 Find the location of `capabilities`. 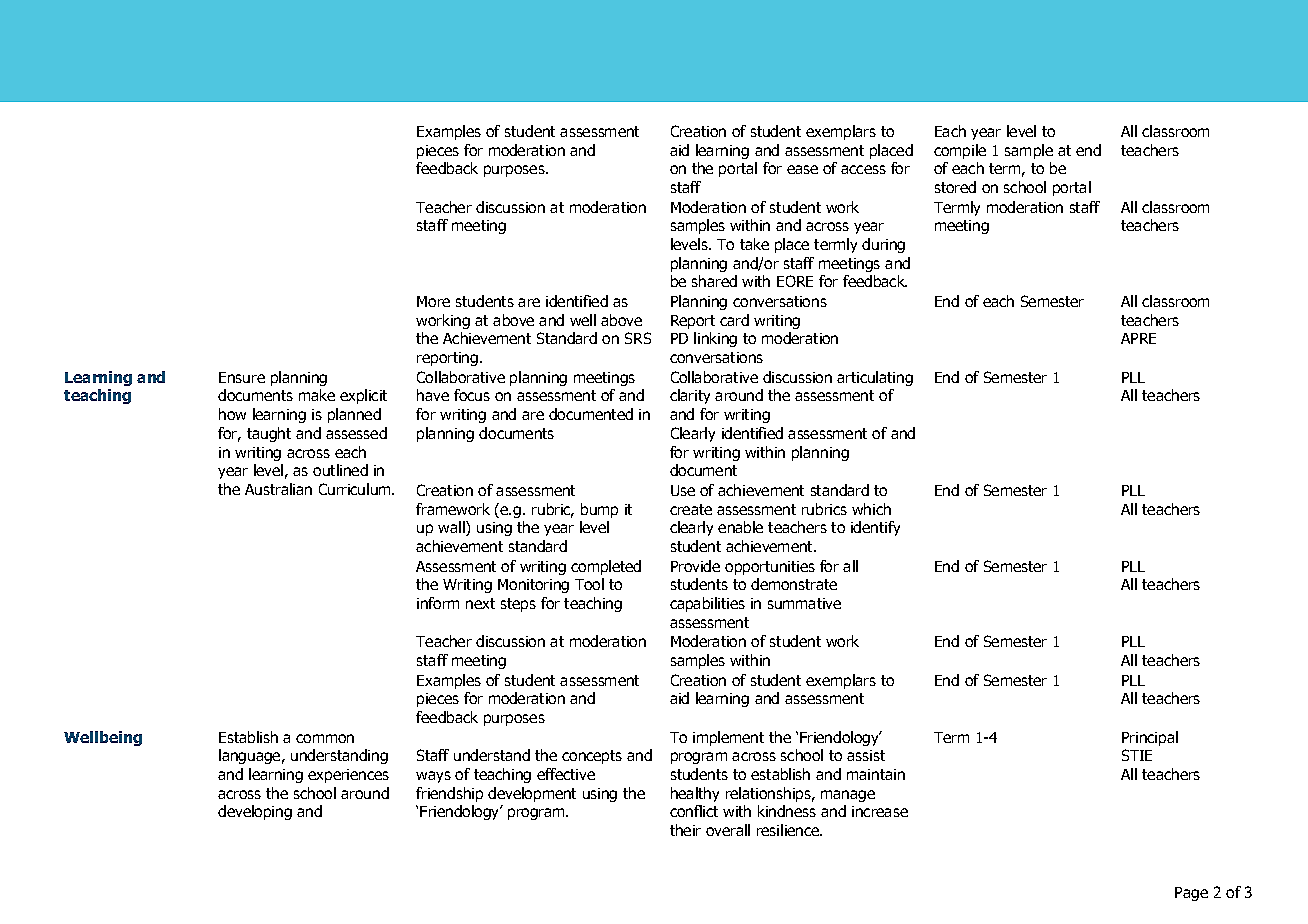

capabilities is located at coordinates (707, 604).
